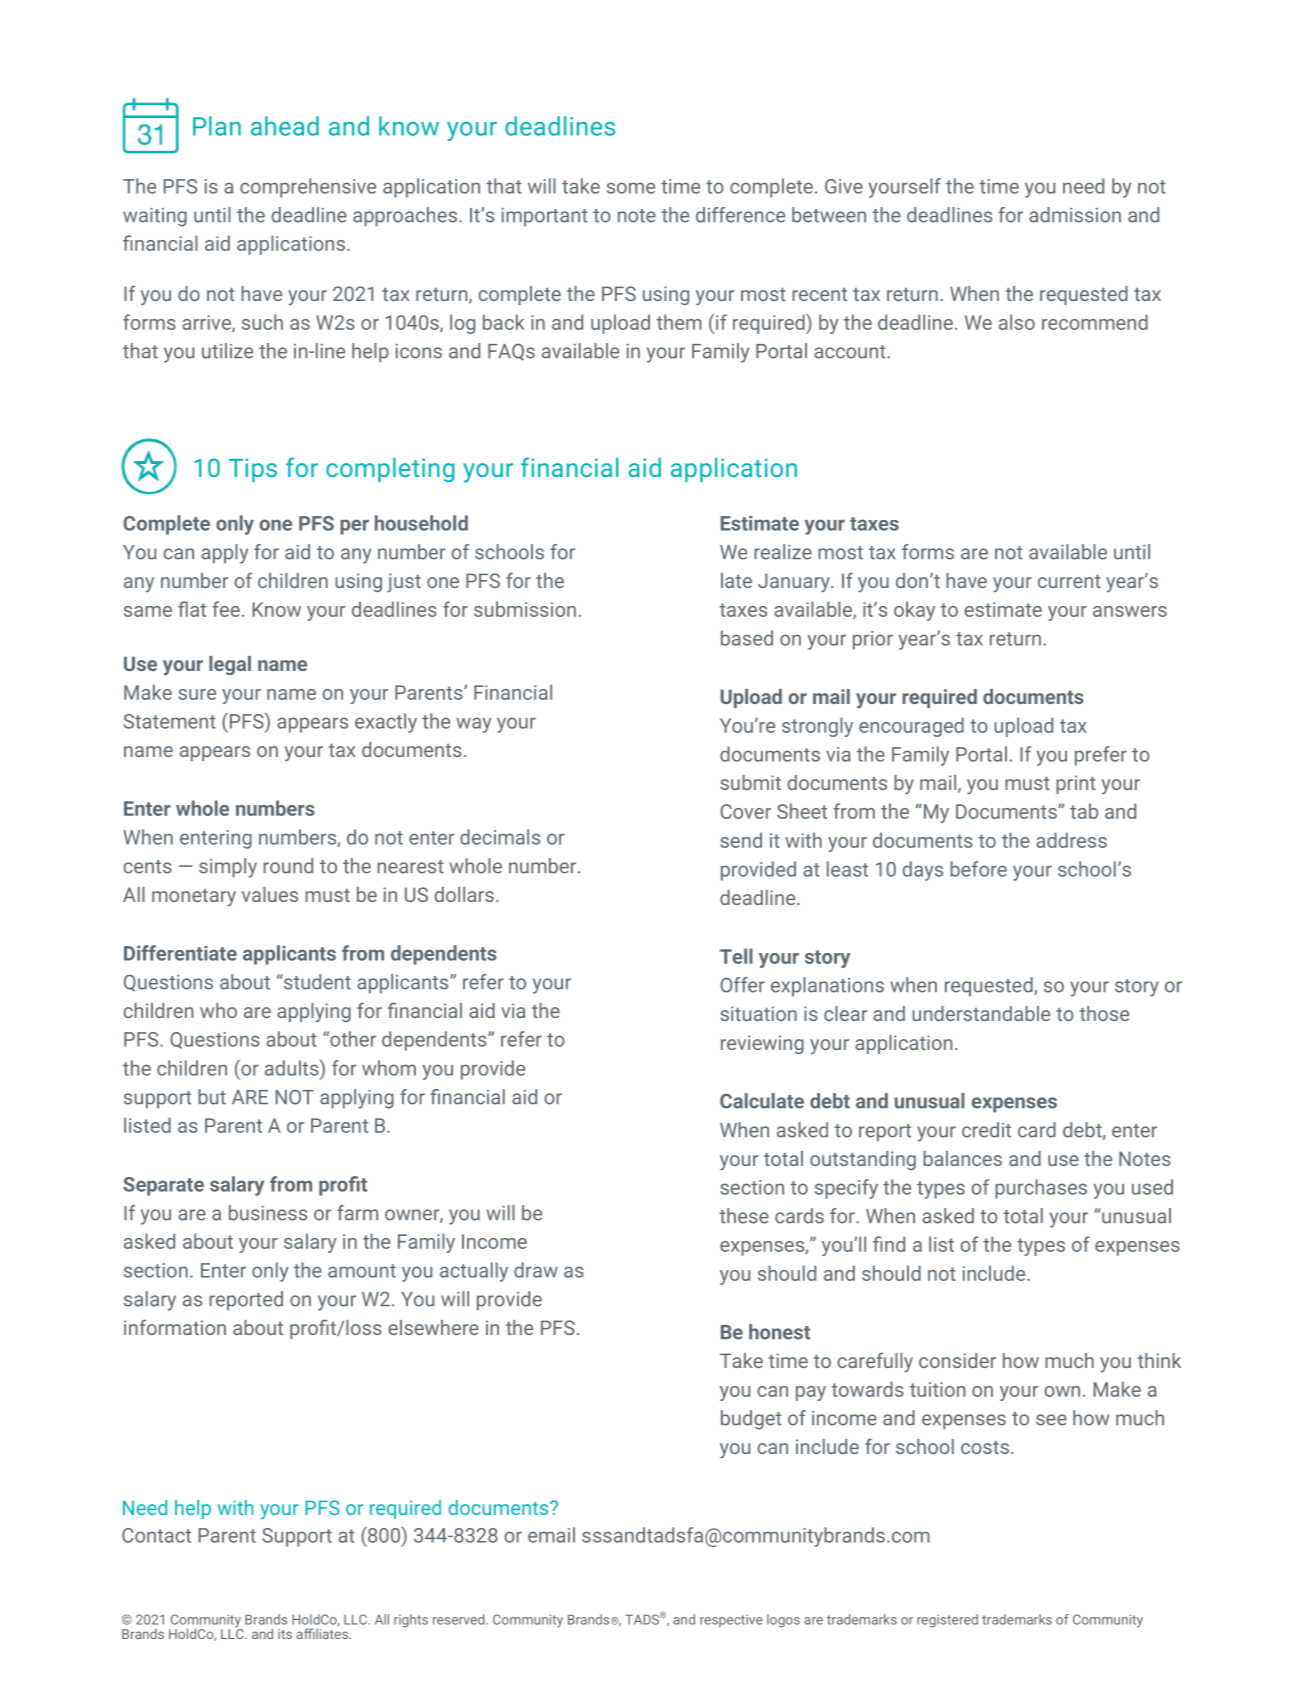  What do you see at coordinates (285, 1634) in the page?
I see `its` at bounding box center [285, 1634].
